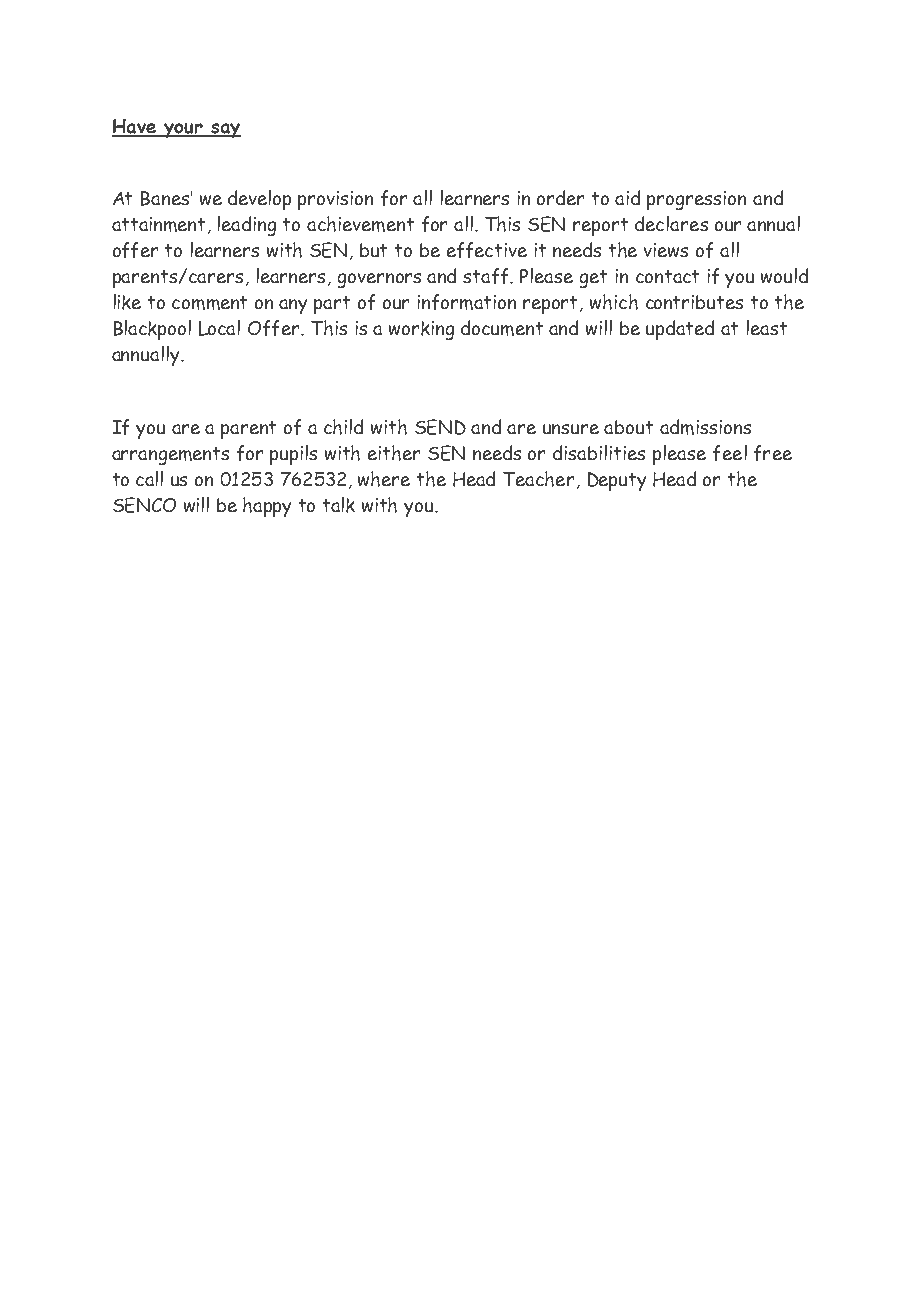 This screenshot has height=1308, width=924. What do you see at coordinates (696, 200) in the screenshot?
I see `progression` at bounding box center [696, 200].
